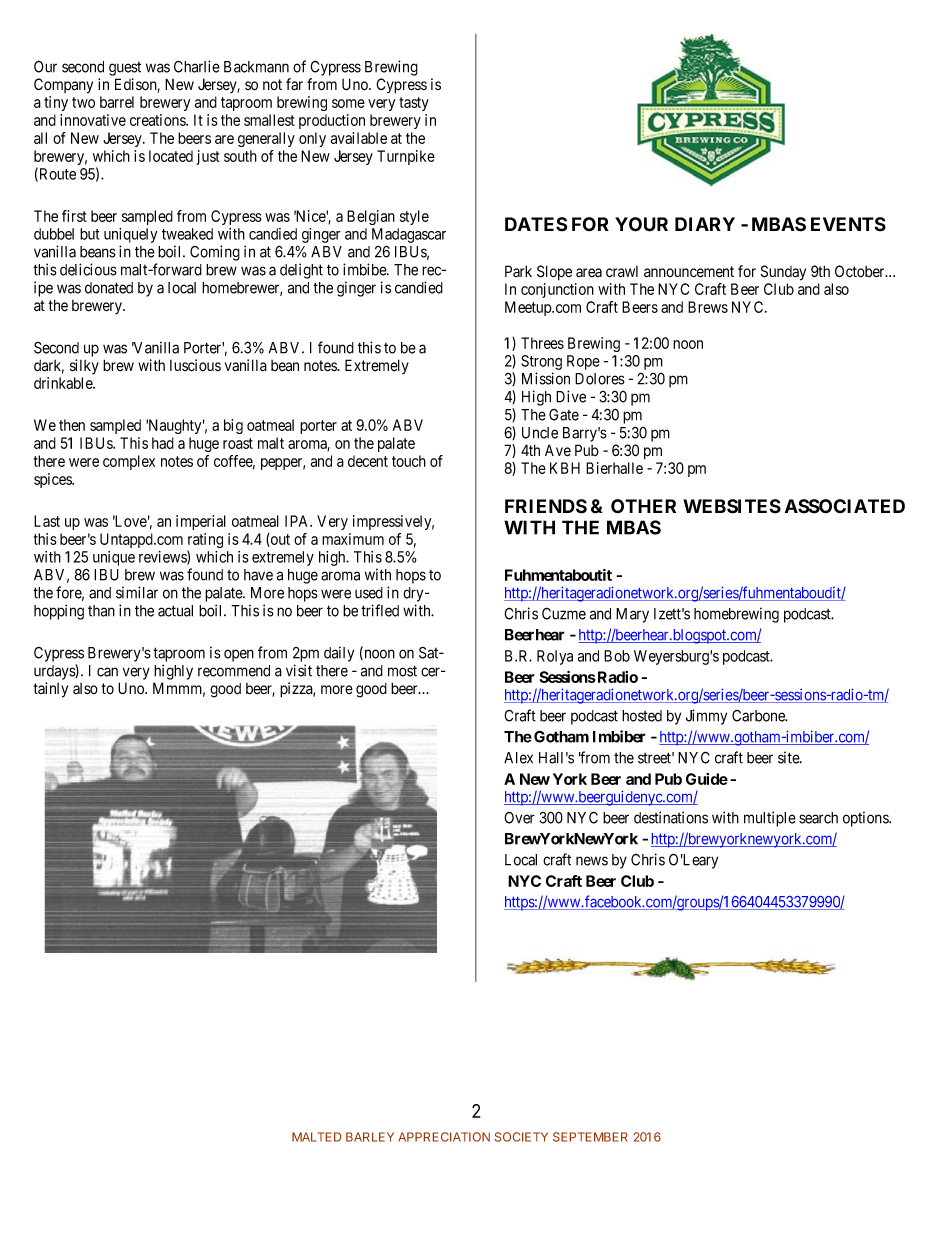 The image size is (952, 1233). I want to click on APPRECIATION, so click(444, 1137).
